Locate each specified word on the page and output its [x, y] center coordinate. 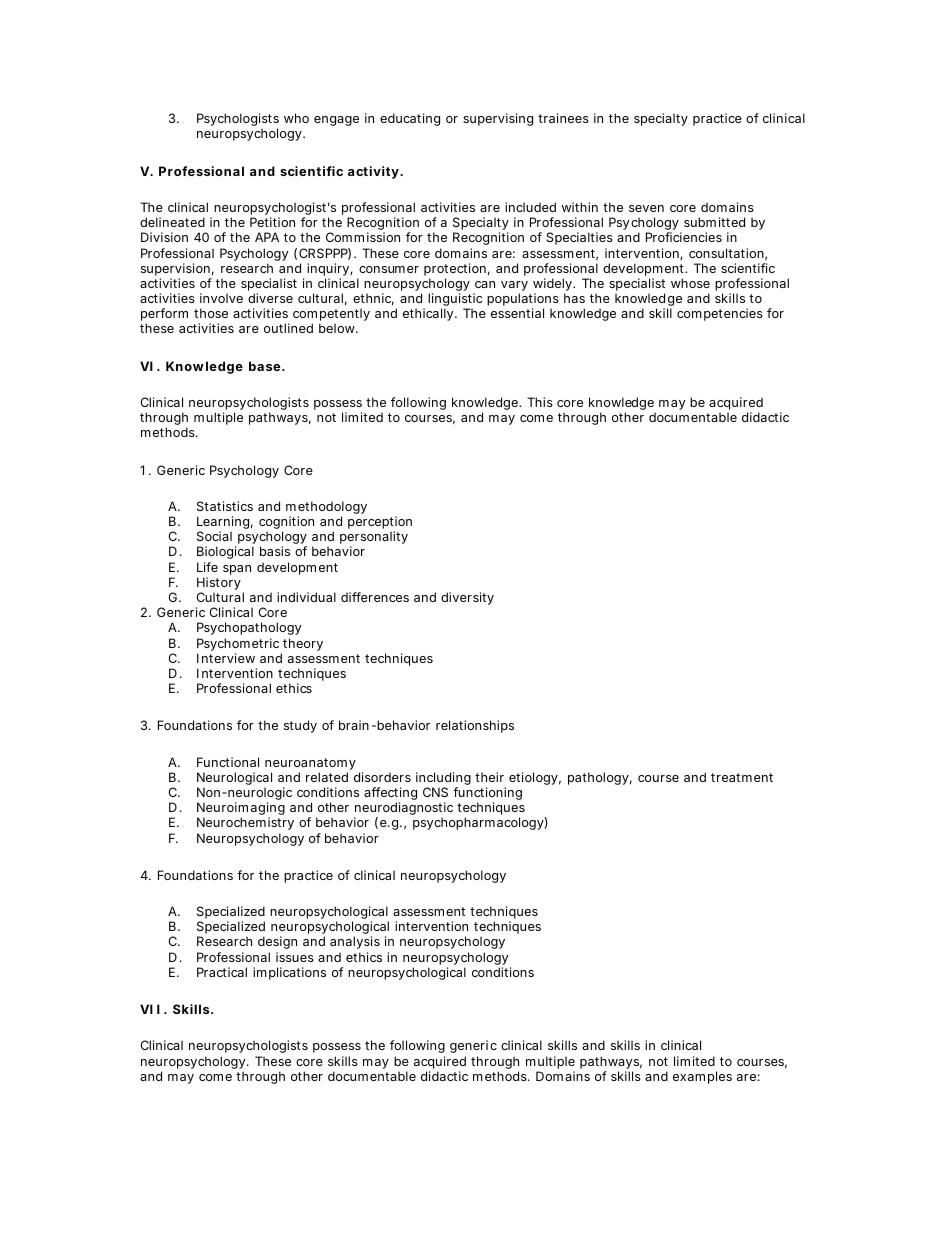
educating [410, 119]
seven [646, 208]
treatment [742, 777]
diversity [467, 598]
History [219, 585]
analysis [355, 942]
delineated [172, 222]
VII [150, 1009]
